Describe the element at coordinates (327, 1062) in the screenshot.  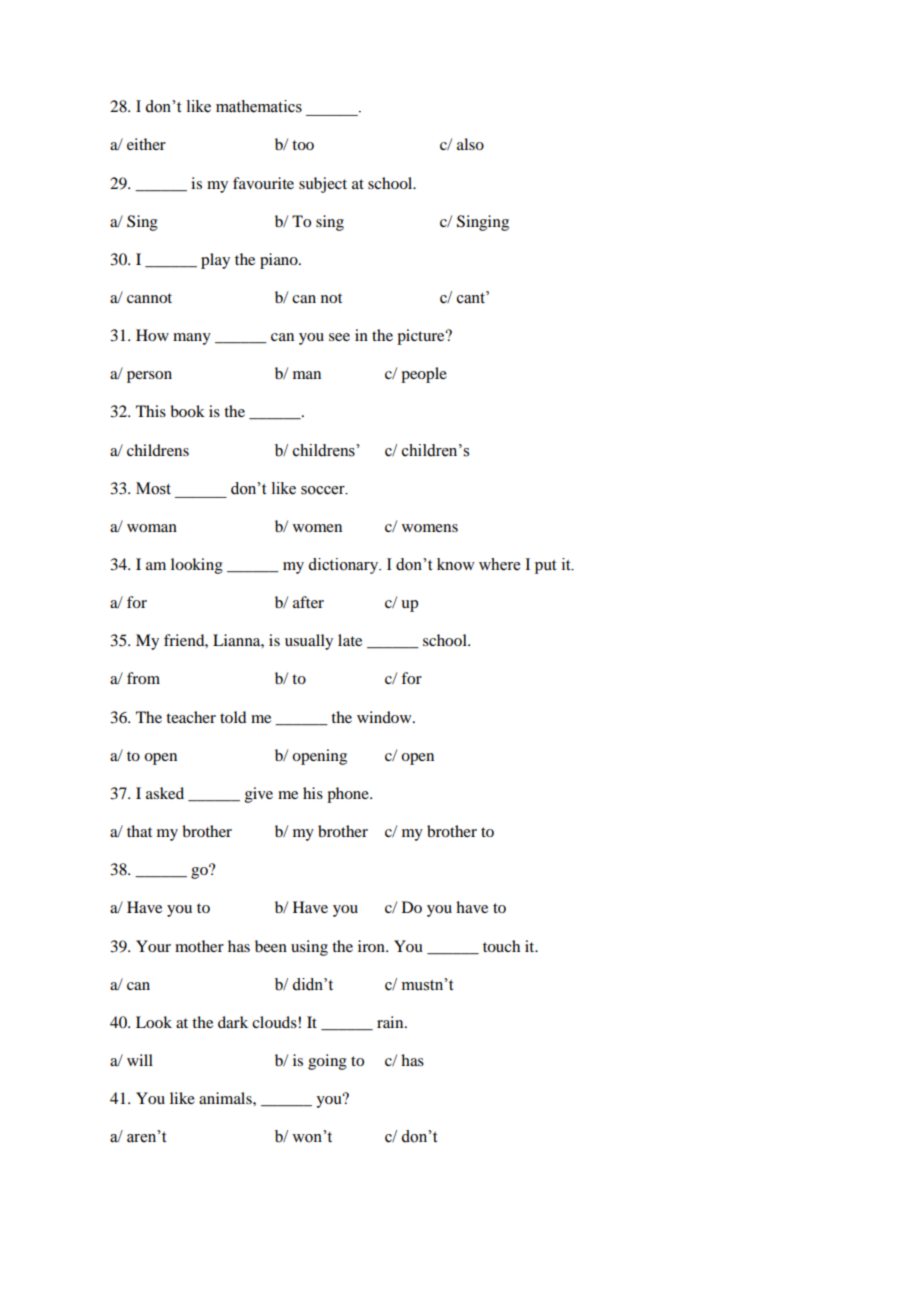
I see `going` at that location.
